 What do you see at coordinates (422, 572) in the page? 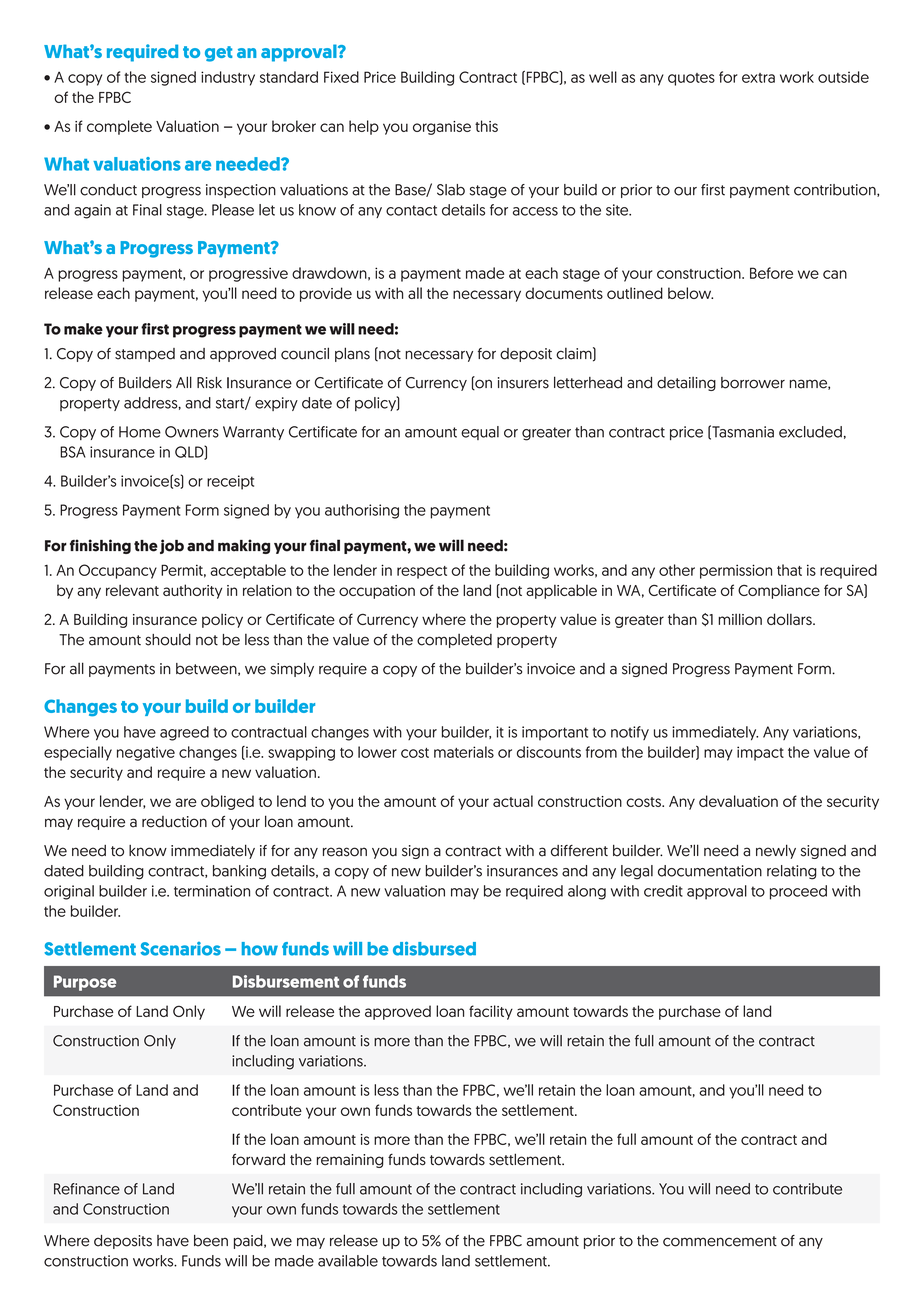
I see `respect` at bounding box center [422, 572].
